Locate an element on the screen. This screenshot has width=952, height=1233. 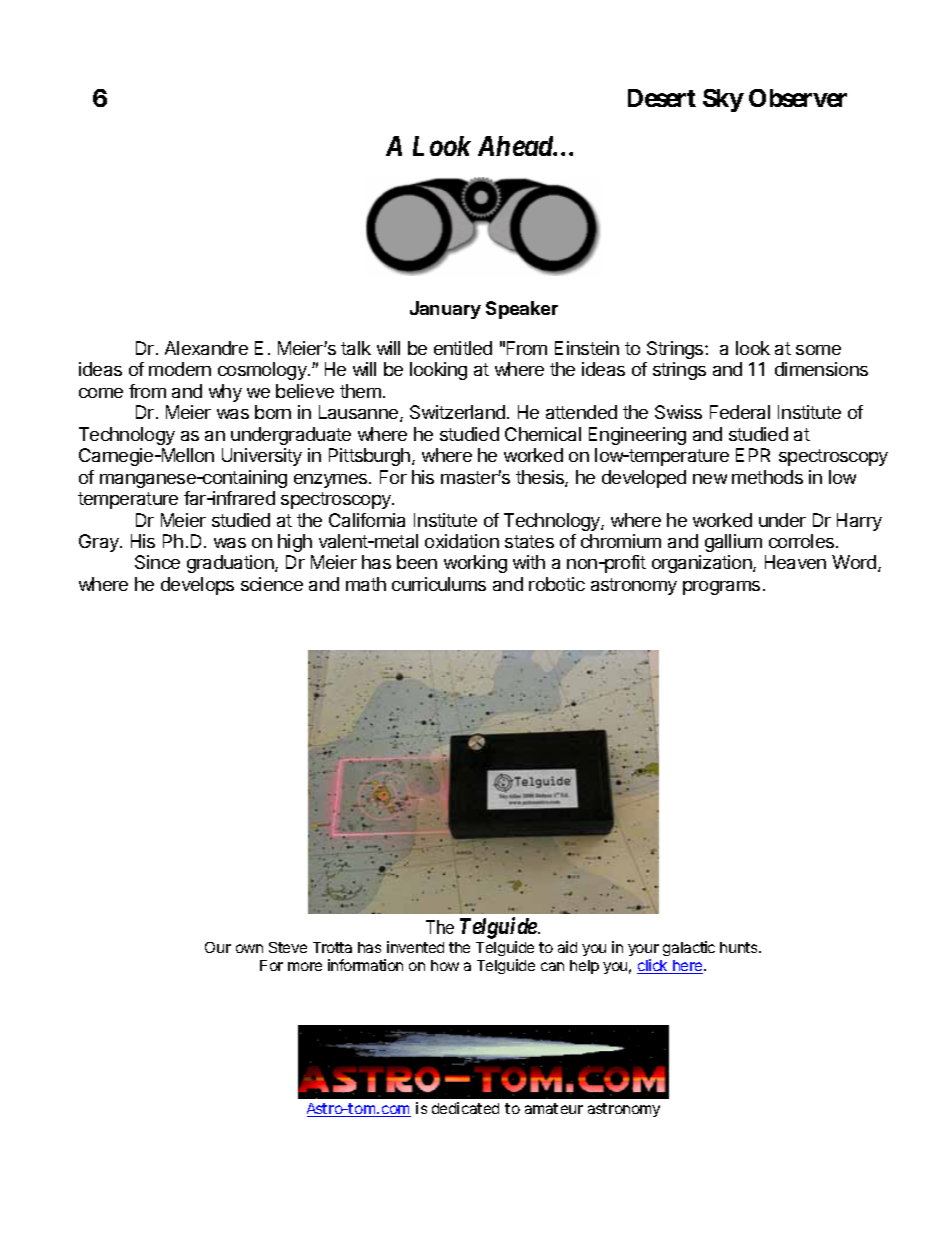
invented is located at coordinates (415, 947).
